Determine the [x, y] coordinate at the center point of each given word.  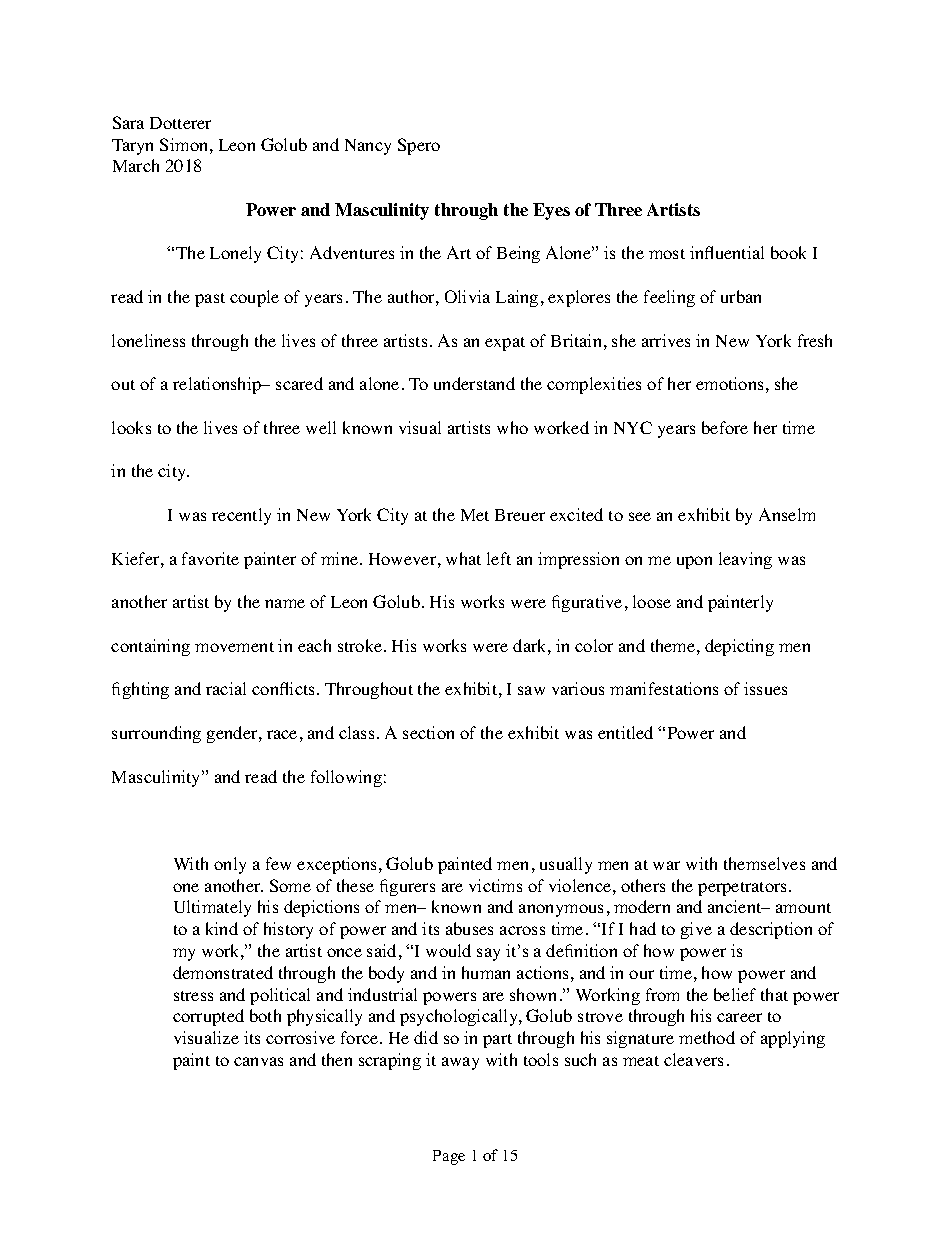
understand [474, 383]
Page [449, 1157]
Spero [419, 146]
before [725, 427]
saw [531, 690]
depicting [739, 647]
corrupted [208, 1017]
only [230, 865]
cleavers [693, 1059]
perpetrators [744, 889]
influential [727, 252]
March [136, 165]
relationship [218, 385]
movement [234, 647]
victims [495, 885]
